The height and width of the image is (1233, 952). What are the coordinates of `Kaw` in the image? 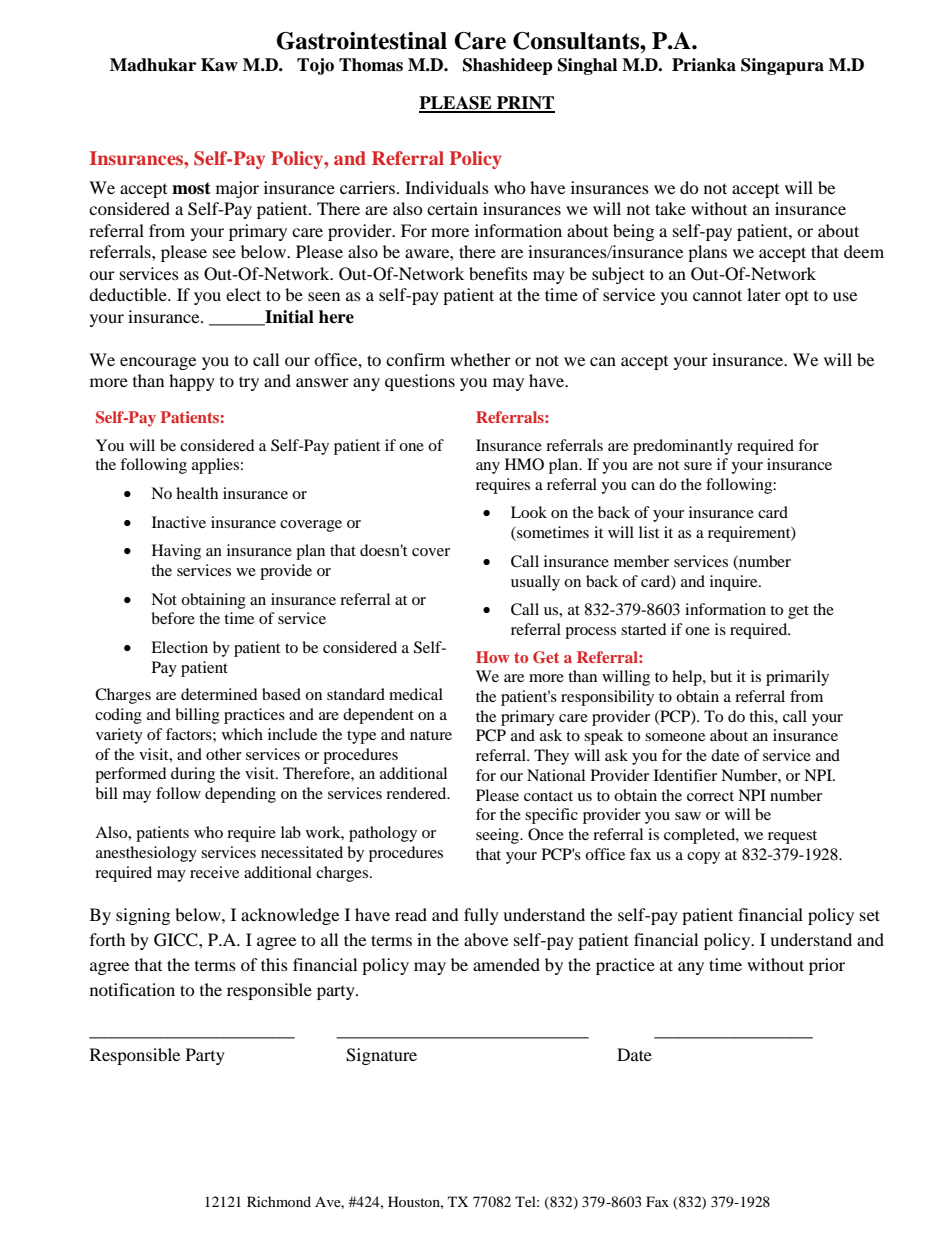 It's located at (219, 65).
